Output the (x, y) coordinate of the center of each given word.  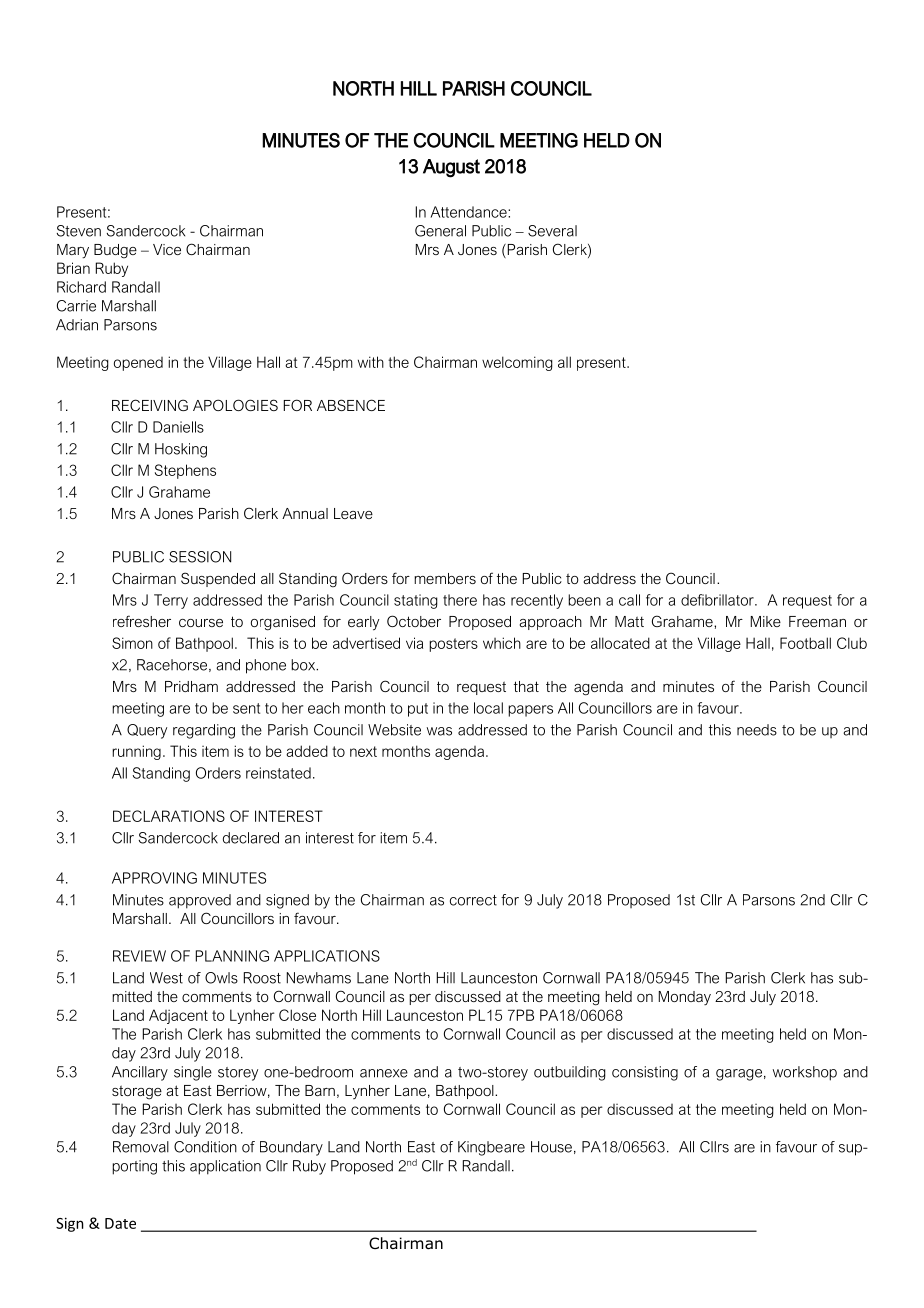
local (488, 708)
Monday (685, 998)
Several (552, 231)
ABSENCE (351, 405)
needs (757, 730)
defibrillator (718, 600)
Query (147, 731)
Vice (167, 249)
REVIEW (139, 956)
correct (473, 900)
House (551, 1147)
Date (120, 1223)
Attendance (470, 212)
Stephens (185, 471)
